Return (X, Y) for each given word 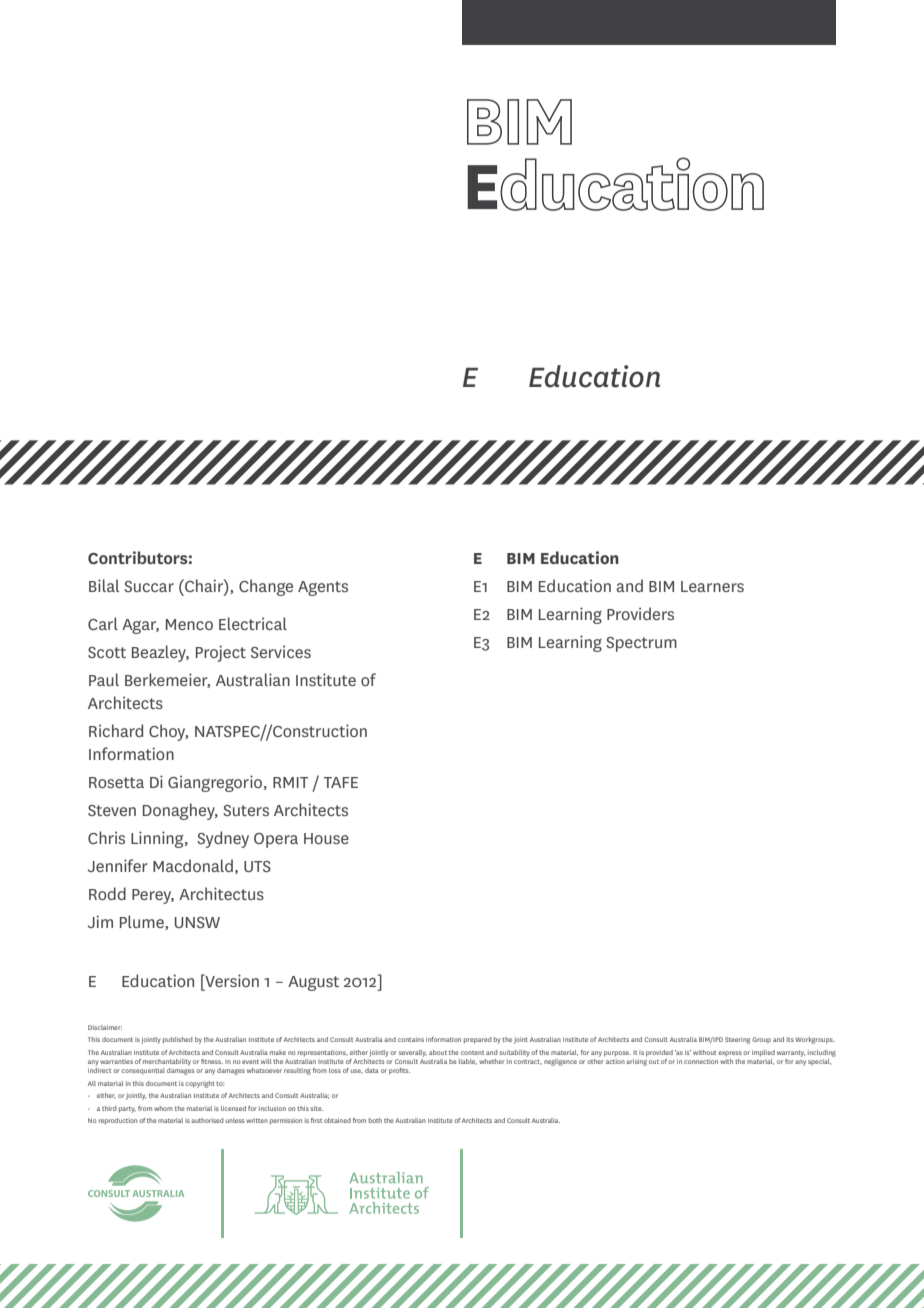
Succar (149, 586)
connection (701, 1061)
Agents (323, 588)
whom (163, 1108)
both (375, 1120)
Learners (712, 586)
